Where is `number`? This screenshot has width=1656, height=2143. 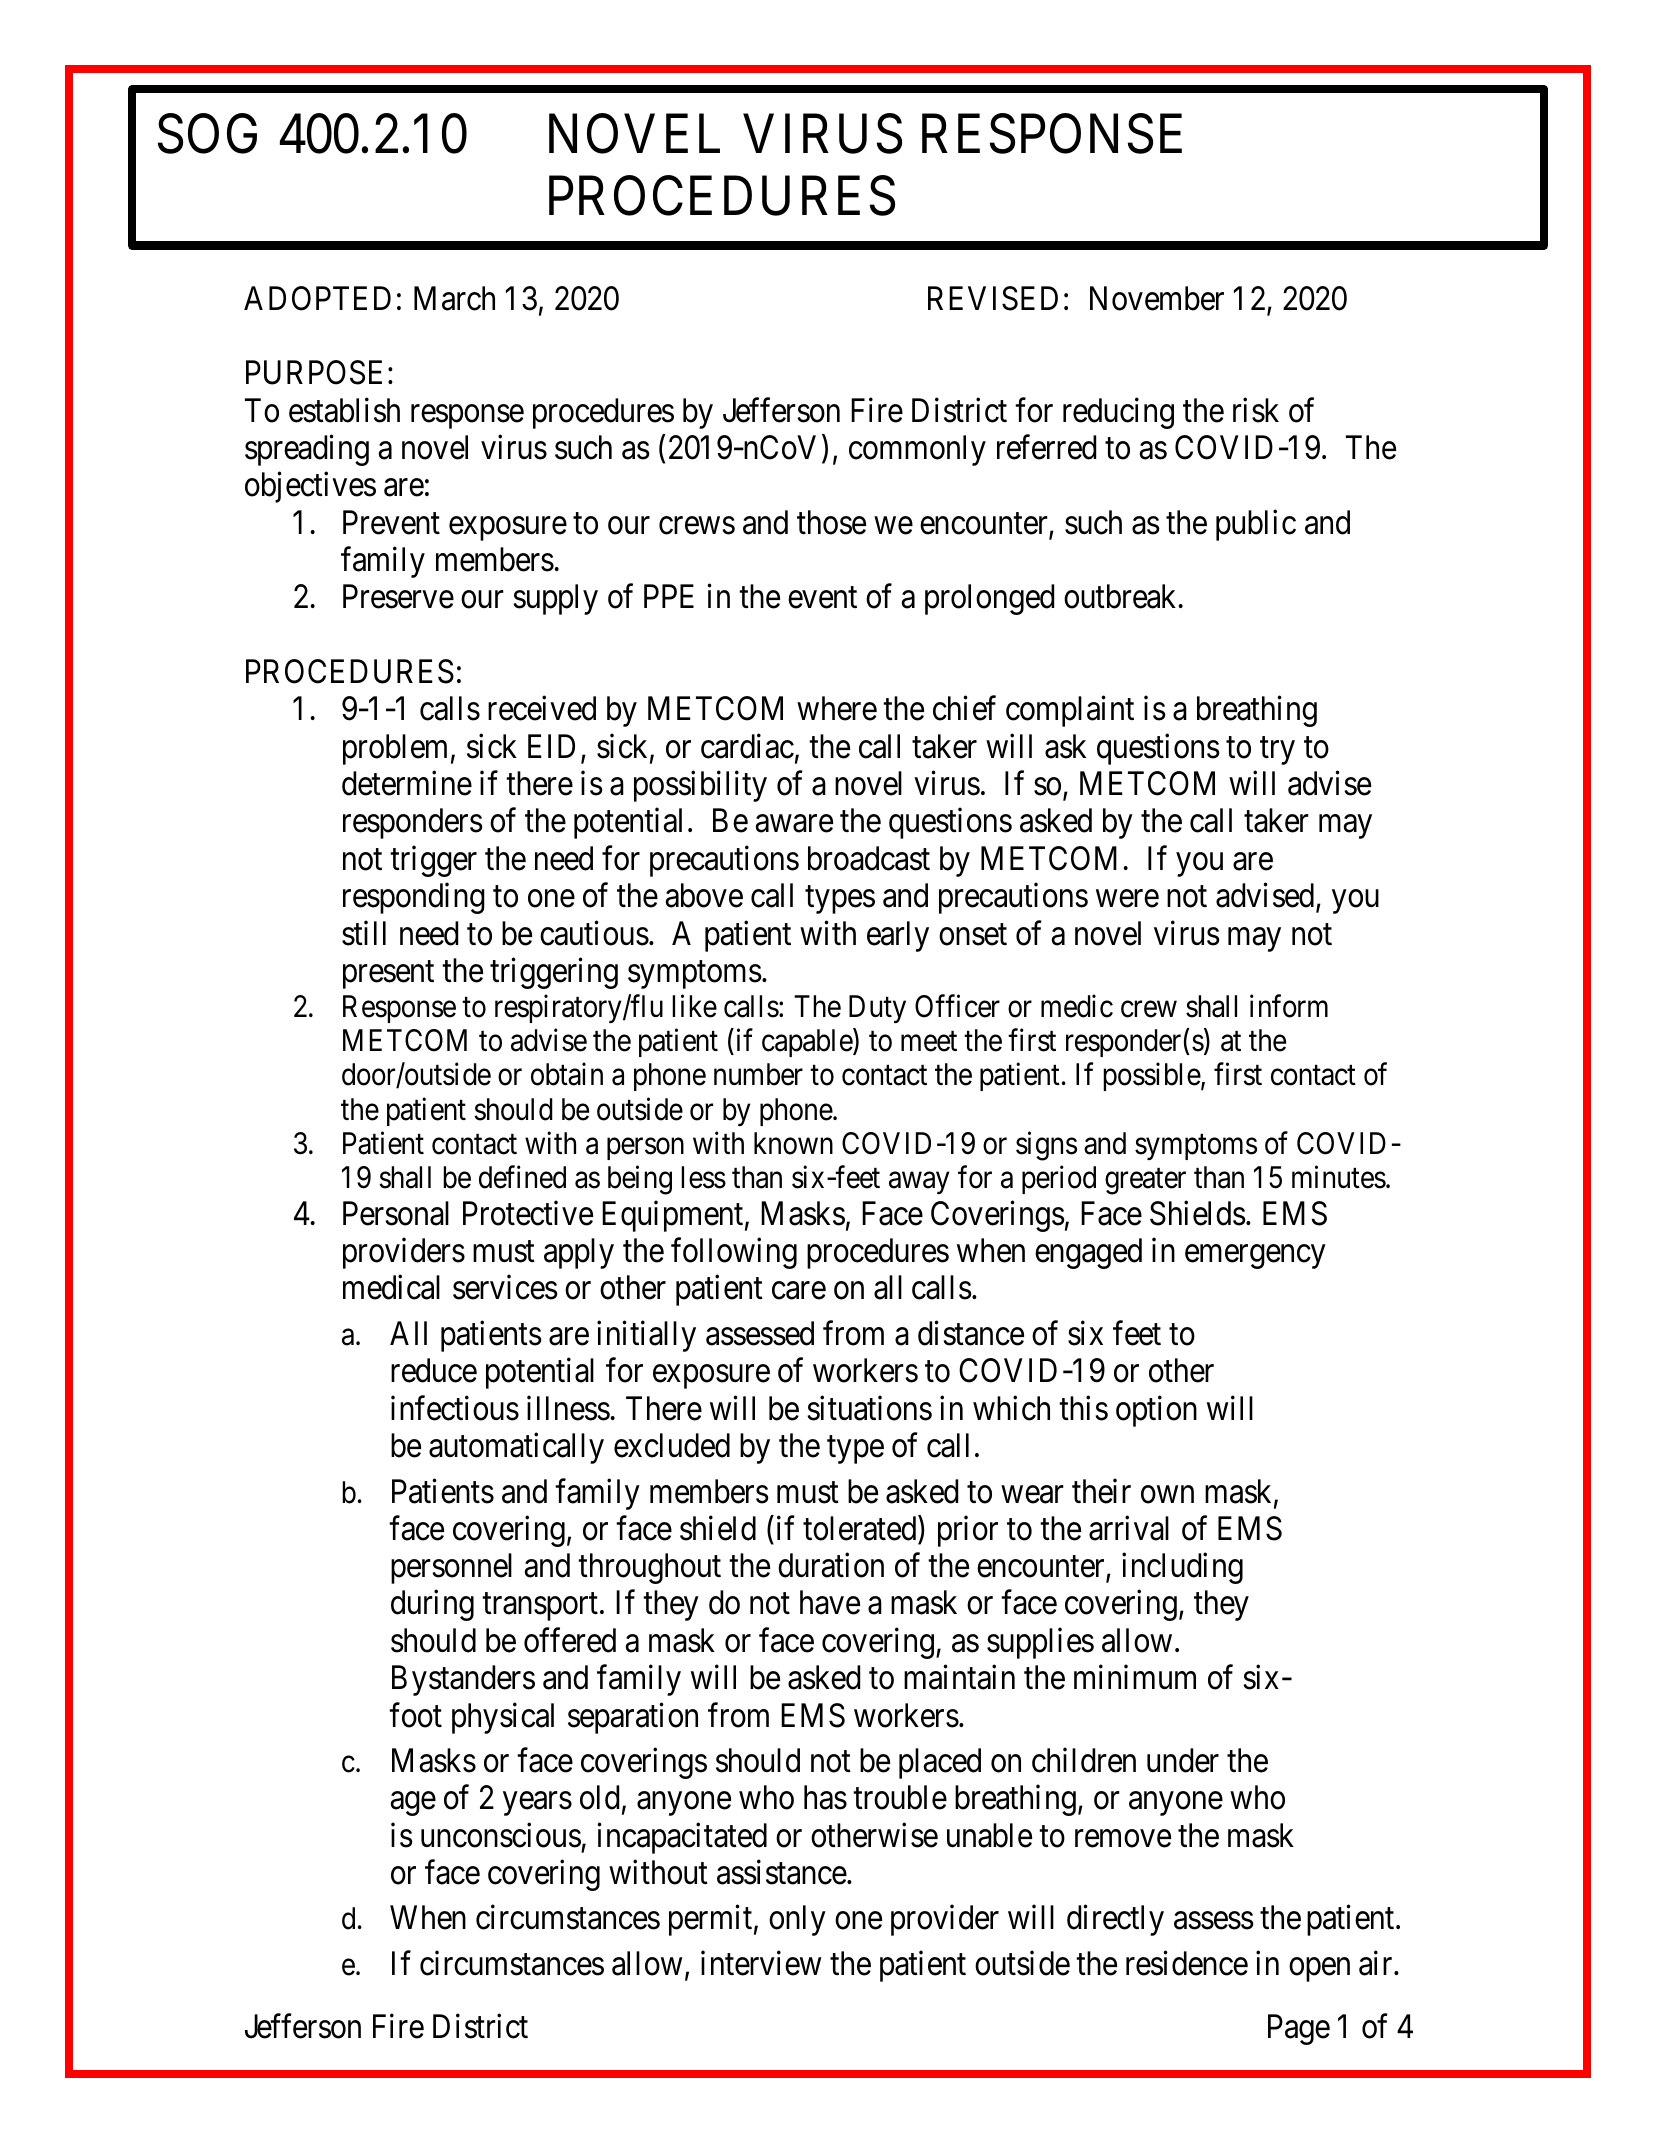
number is located at coordinates (758, 1074).
